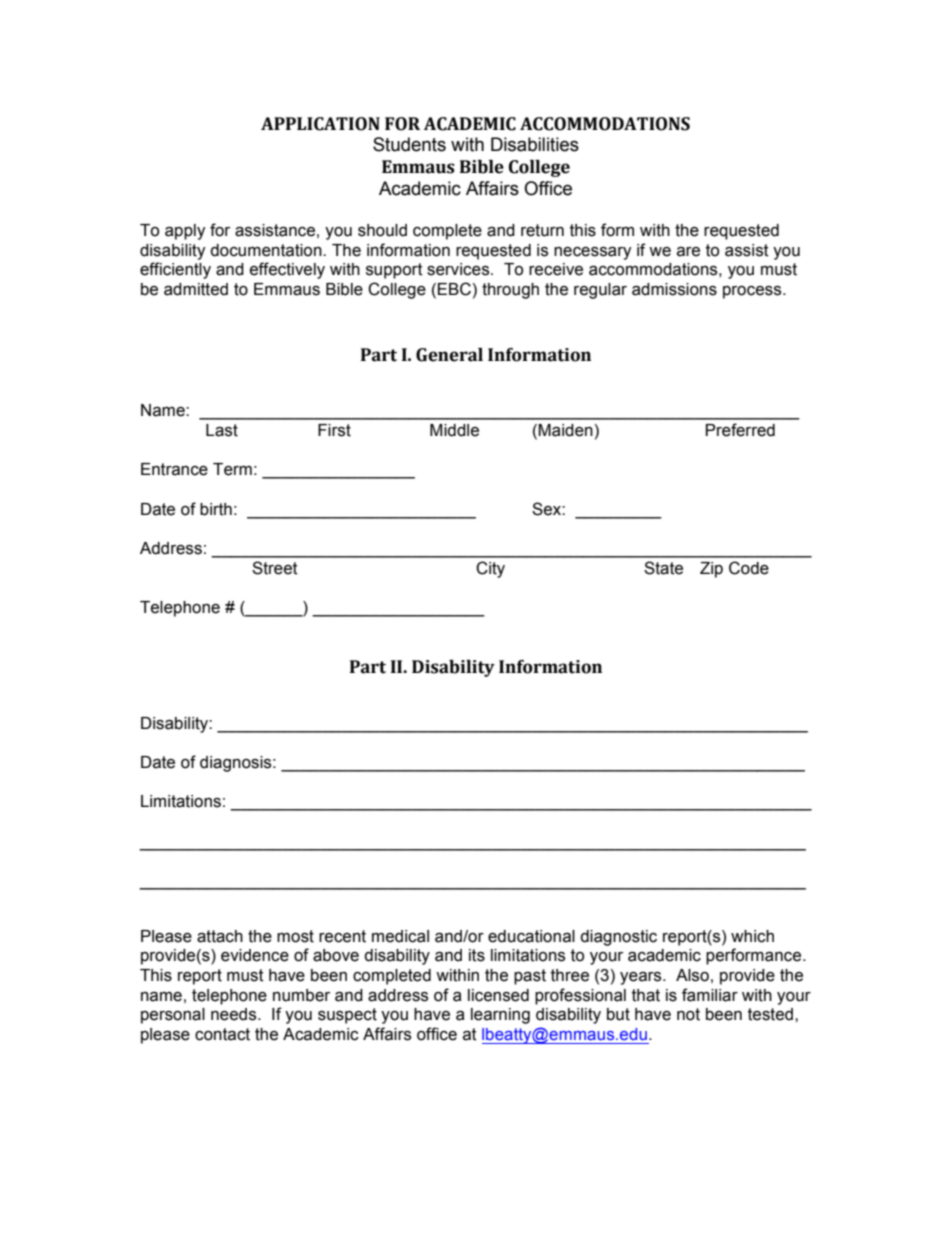  I want to click on attach, so click(220, 936).
